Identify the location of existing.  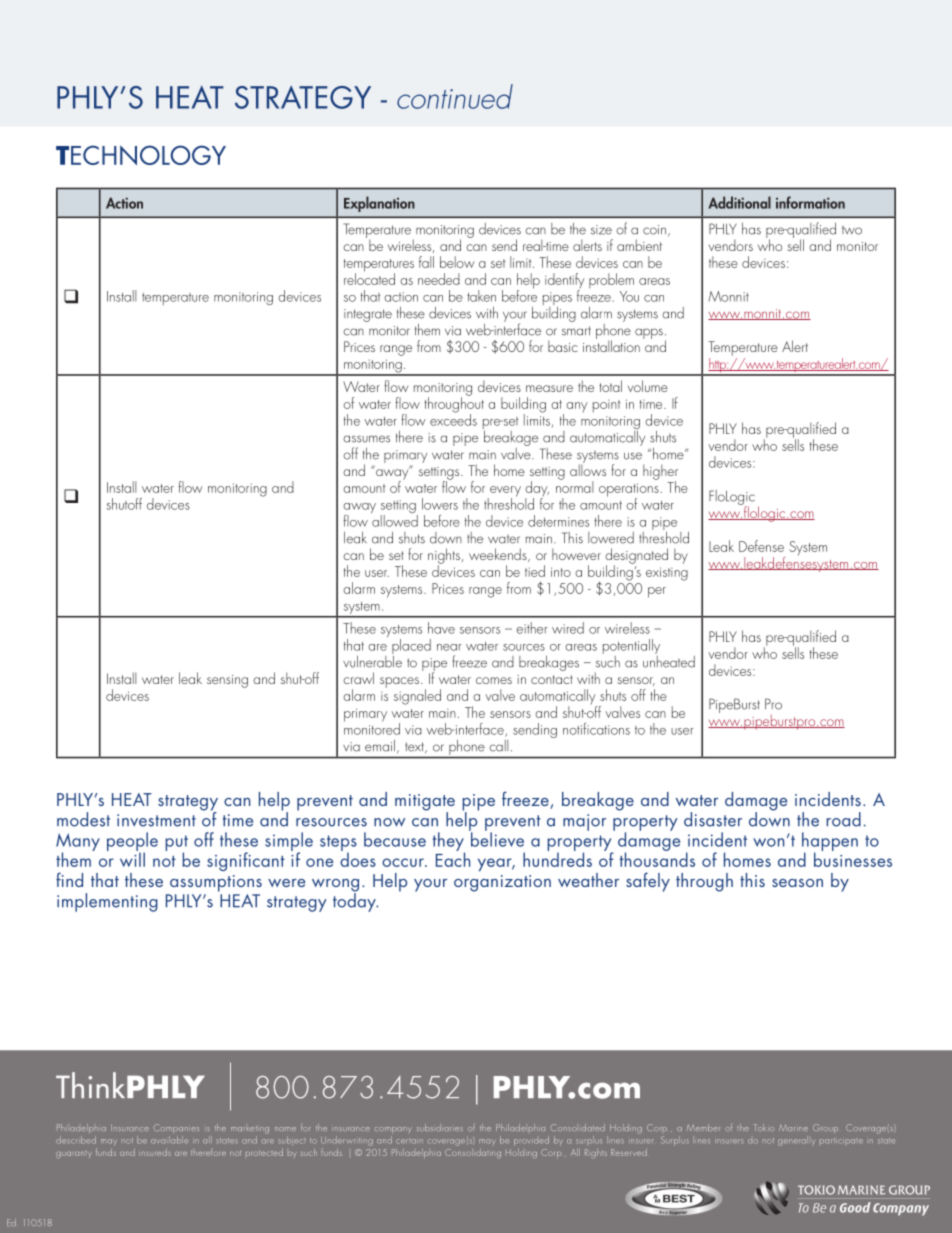
(667, 574).
